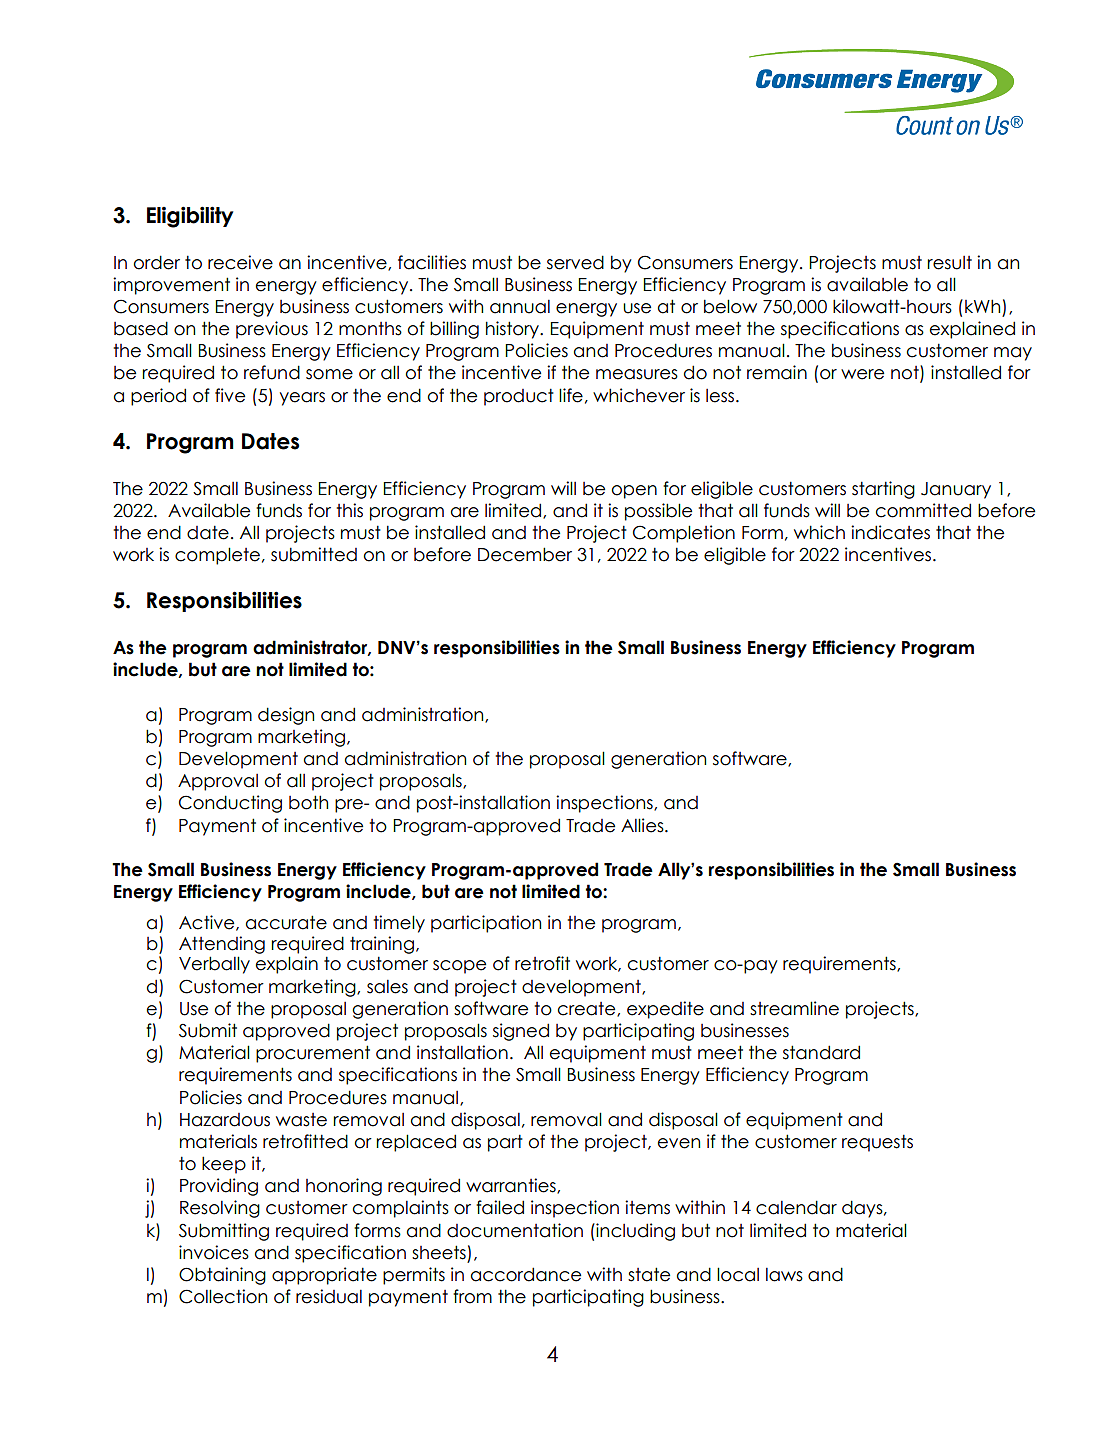  What do you see at coordinates (863, 1209) in the image?
I see `days` at bounding box center [863, 1209].
